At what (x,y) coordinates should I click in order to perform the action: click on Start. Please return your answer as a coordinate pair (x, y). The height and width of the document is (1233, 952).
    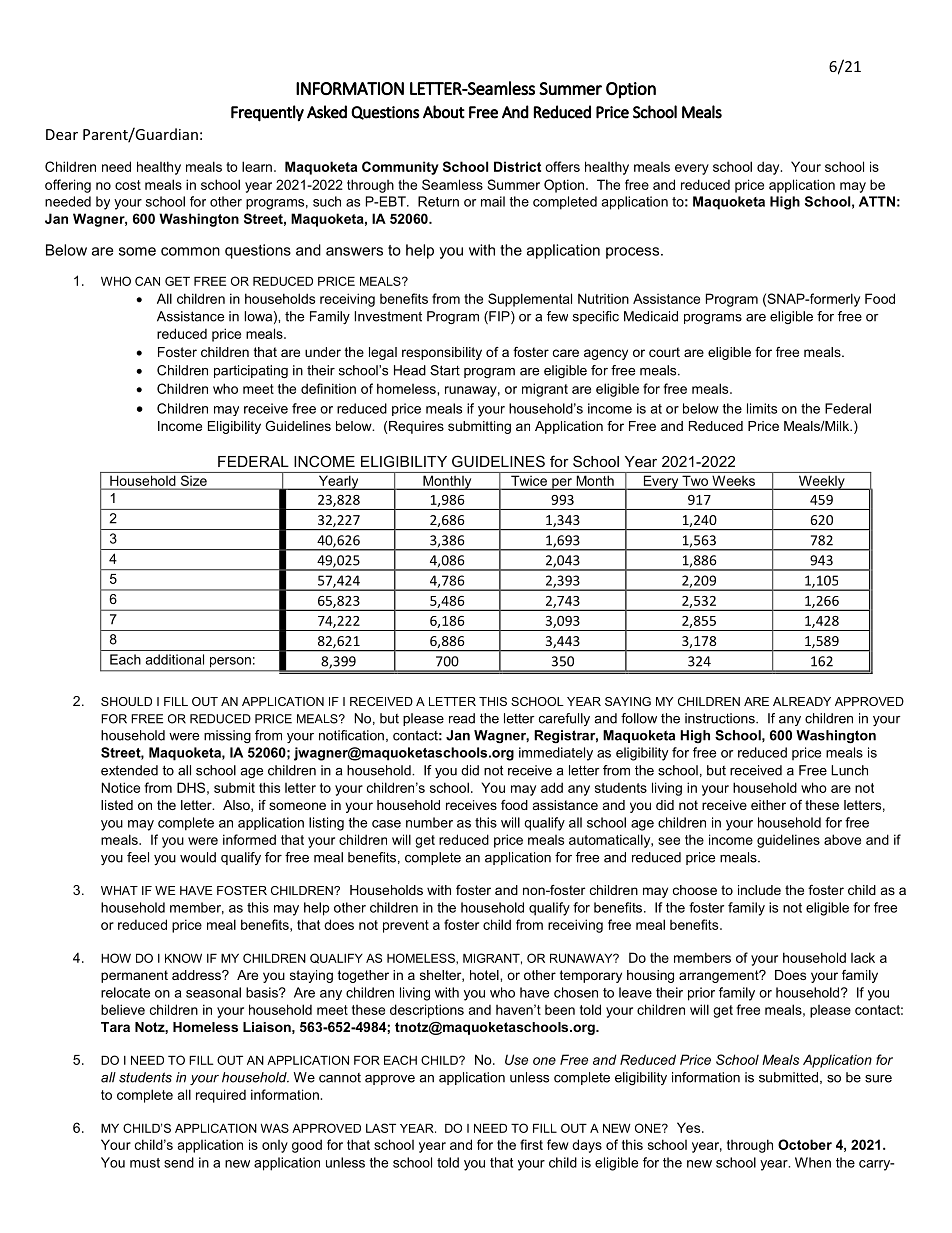
    Looking at the image, I should click on (445, 370).
